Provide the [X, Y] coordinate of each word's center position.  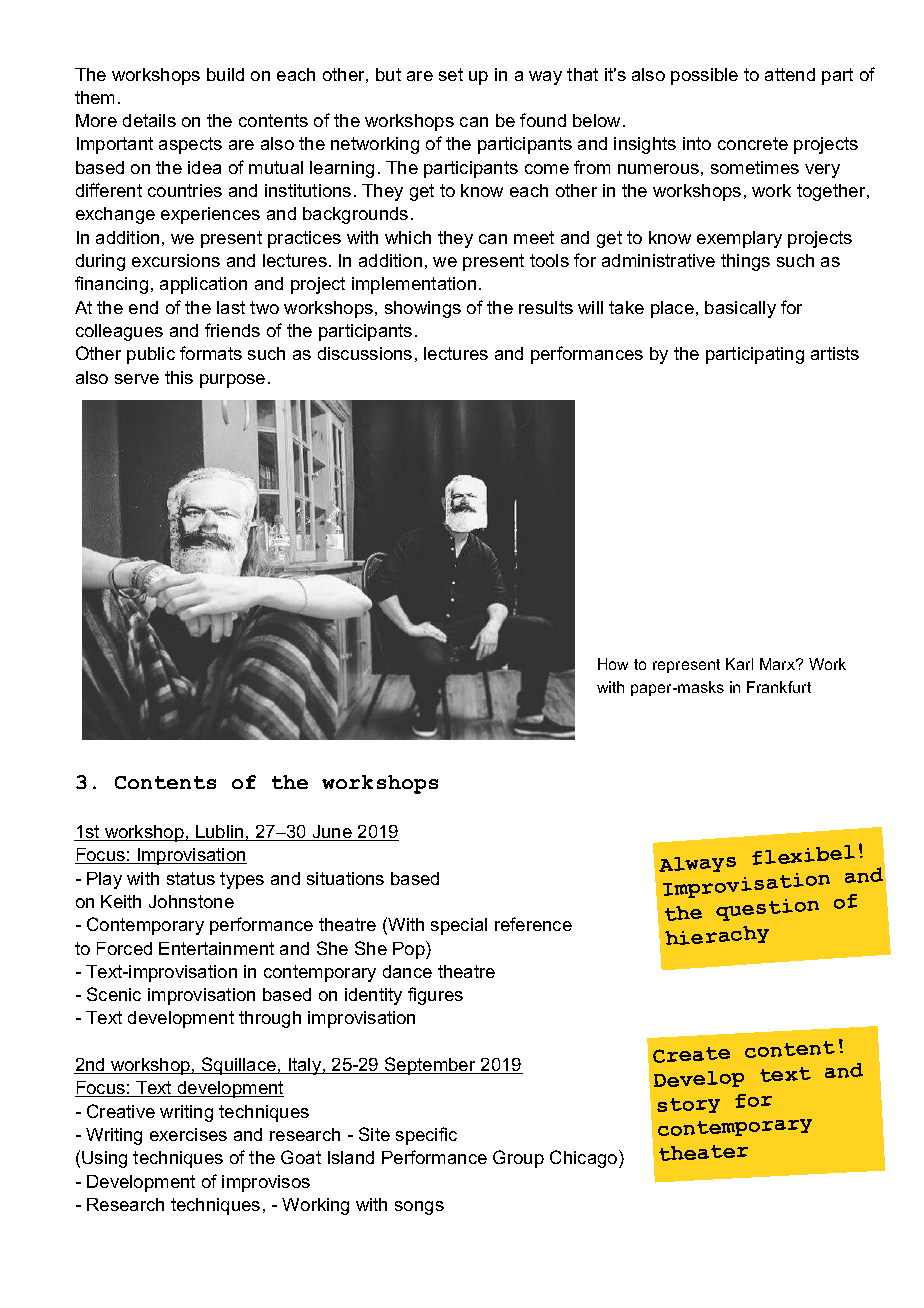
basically [740, 309]
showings [423, 309]
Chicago [585, 1159]
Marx [779, 664]
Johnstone [191, 901]
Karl [739, 664]
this [179, 377]
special [459, 926]
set [451, 74]
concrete [753, 143]
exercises [188, 1134]
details [149, 120]
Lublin [220, 833]
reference [533, 924]
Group [518, 1159]
